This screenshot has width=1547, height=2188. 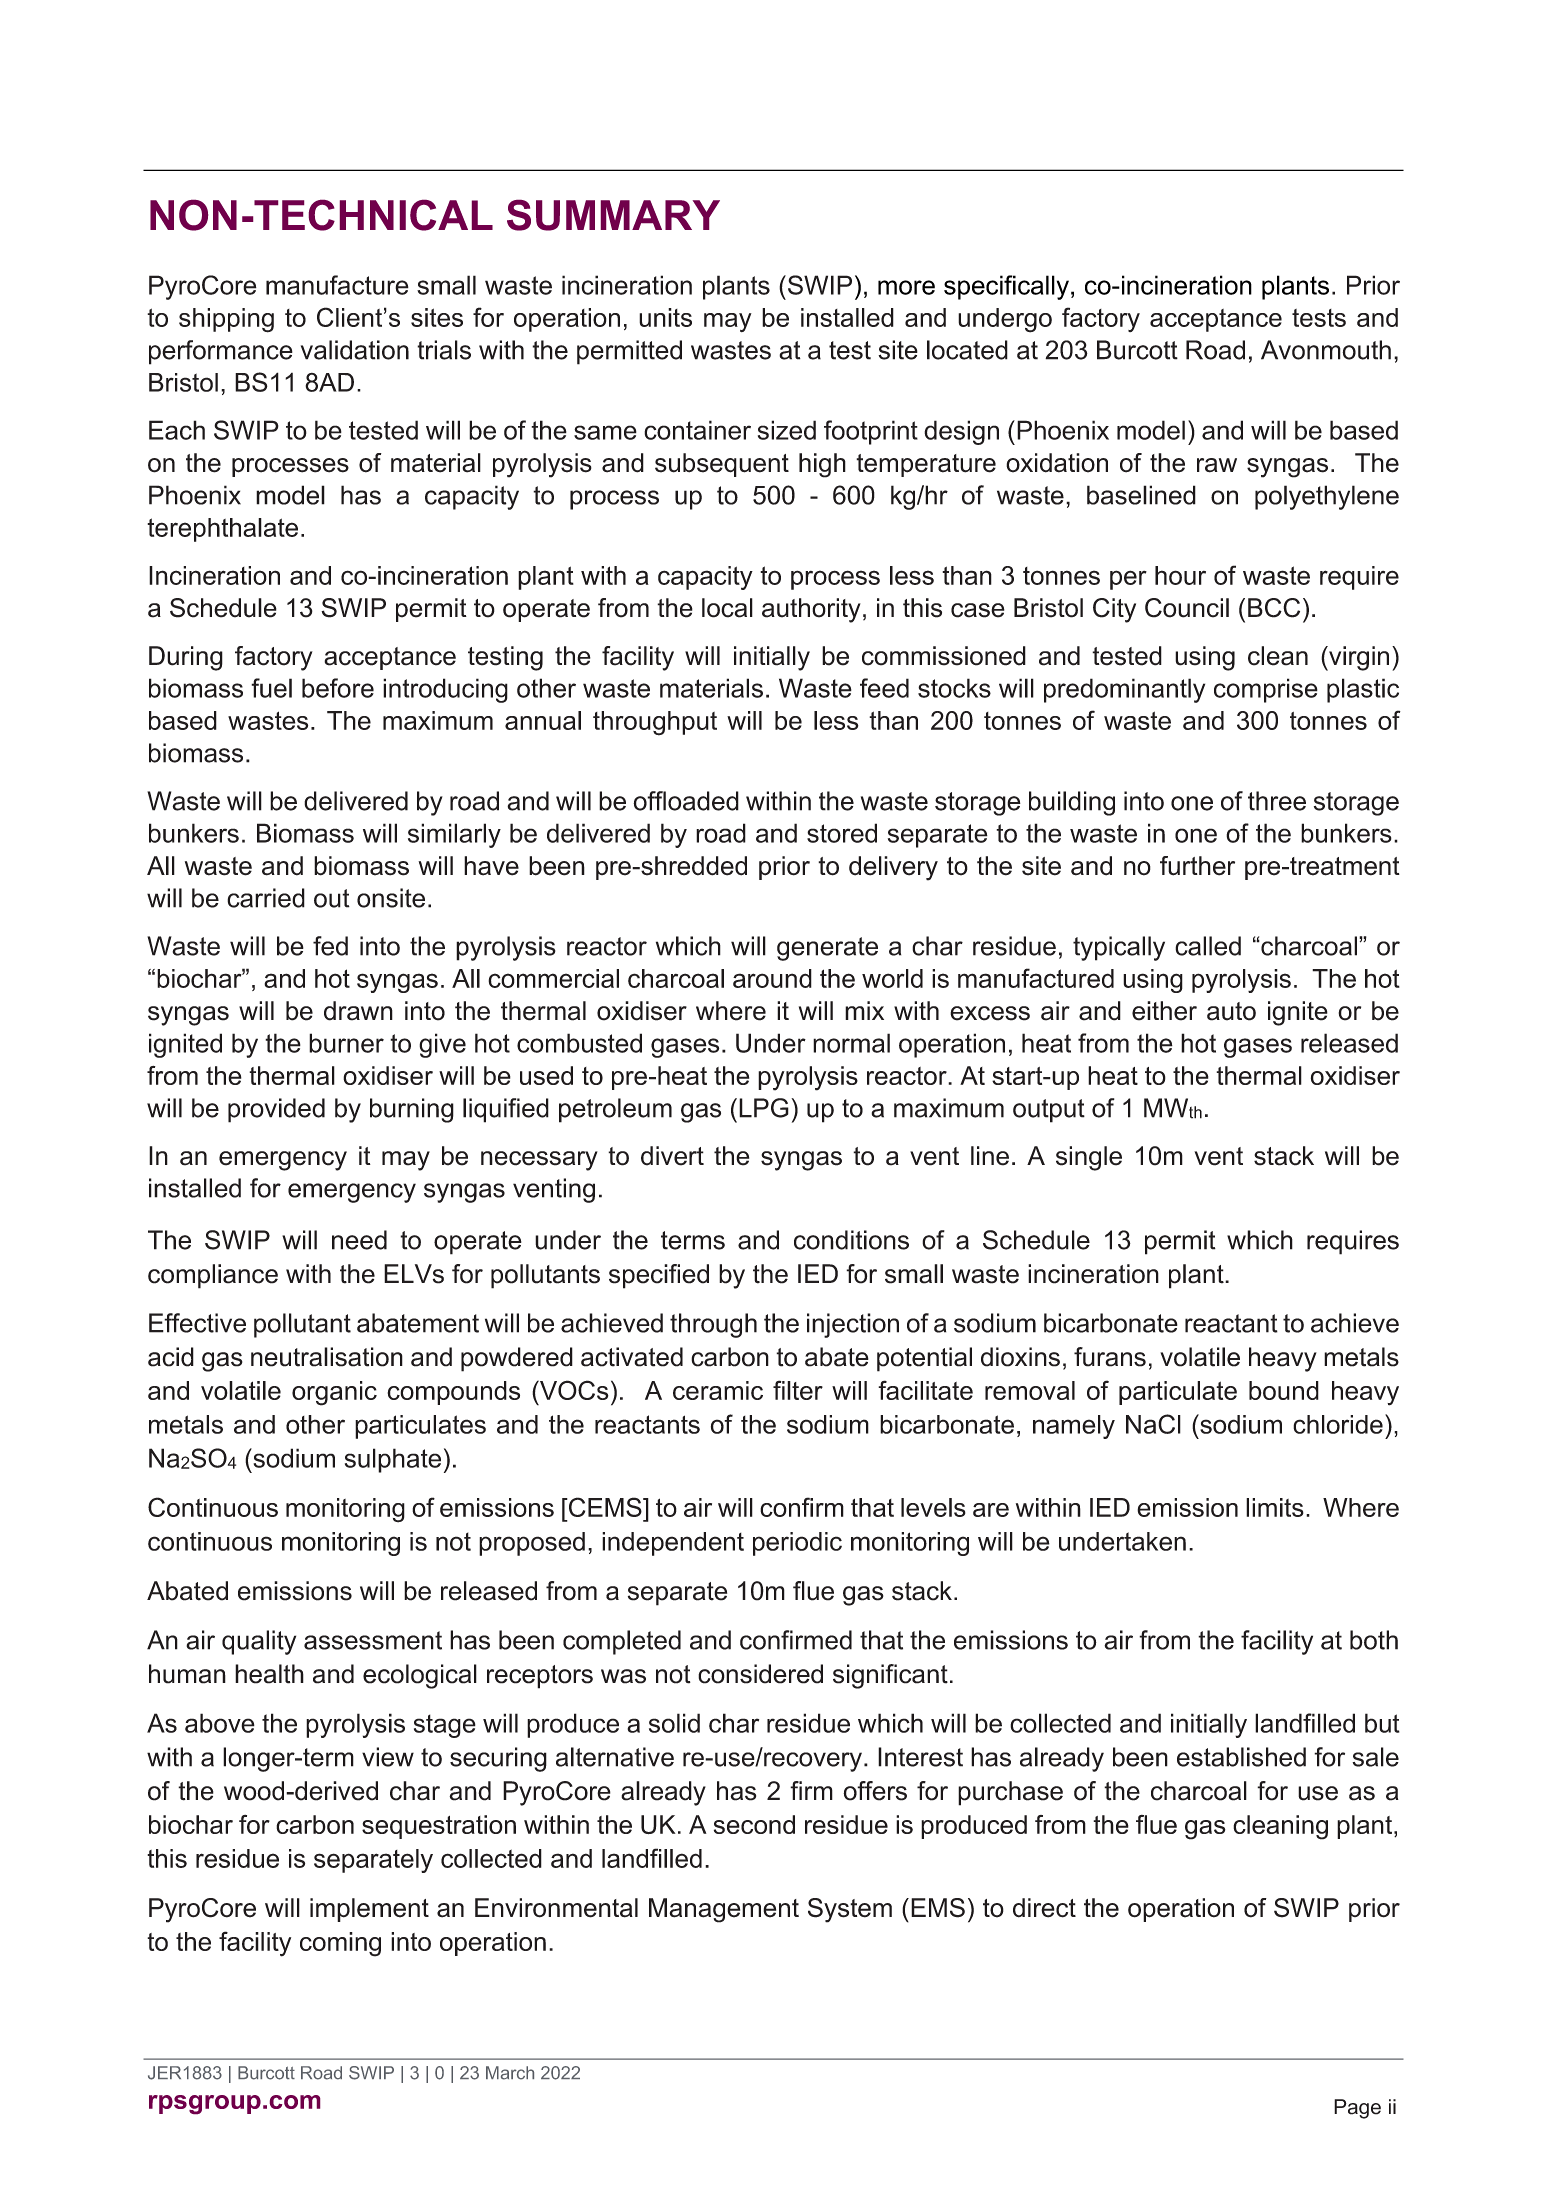 What do you see at coordinates (798, 1390) in the screenshot?
I see `filter` at bounding box center [798, 1390].
